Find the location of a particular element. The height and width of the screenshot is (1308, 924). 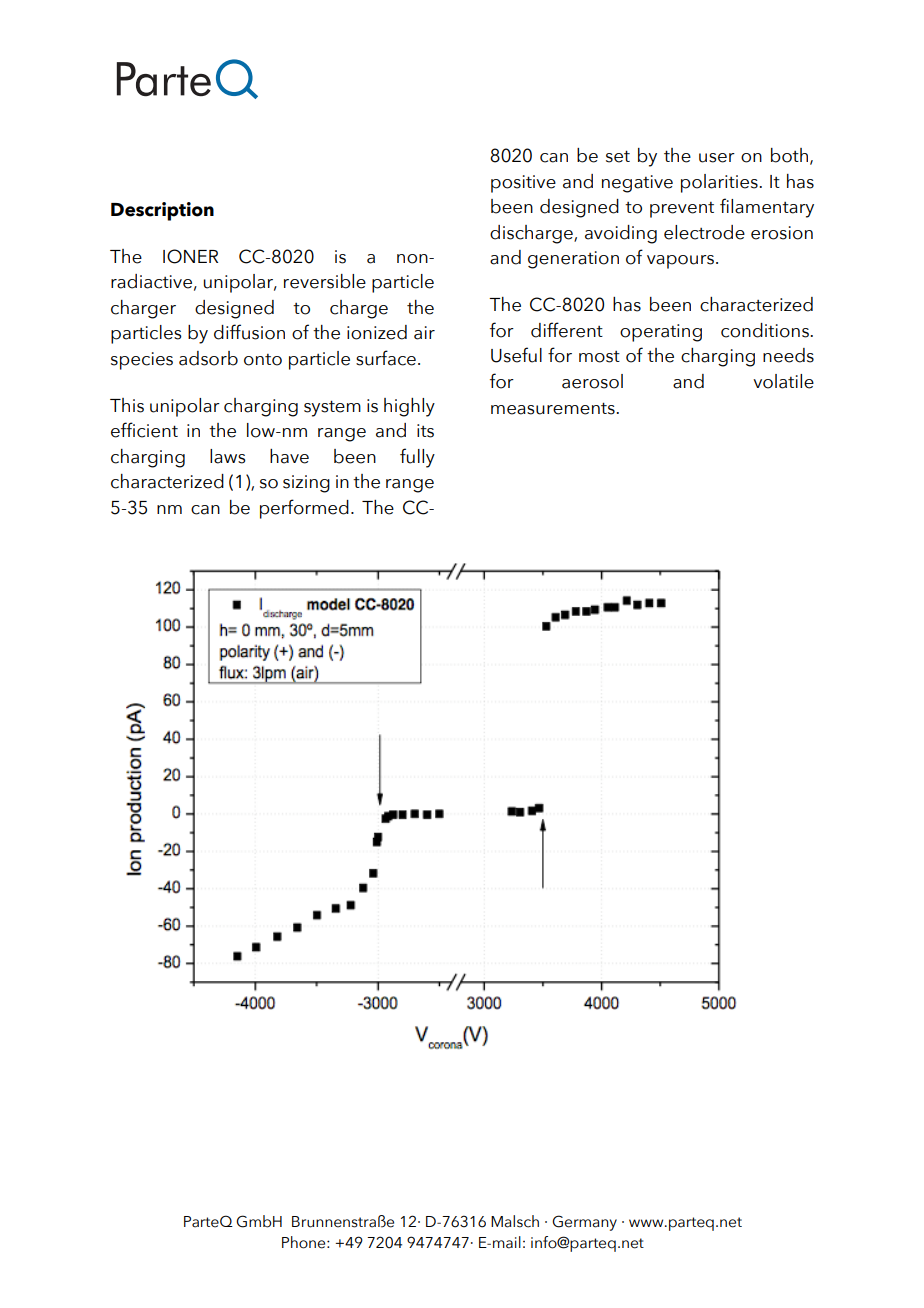

positive is located at coordinates (523, 184).
